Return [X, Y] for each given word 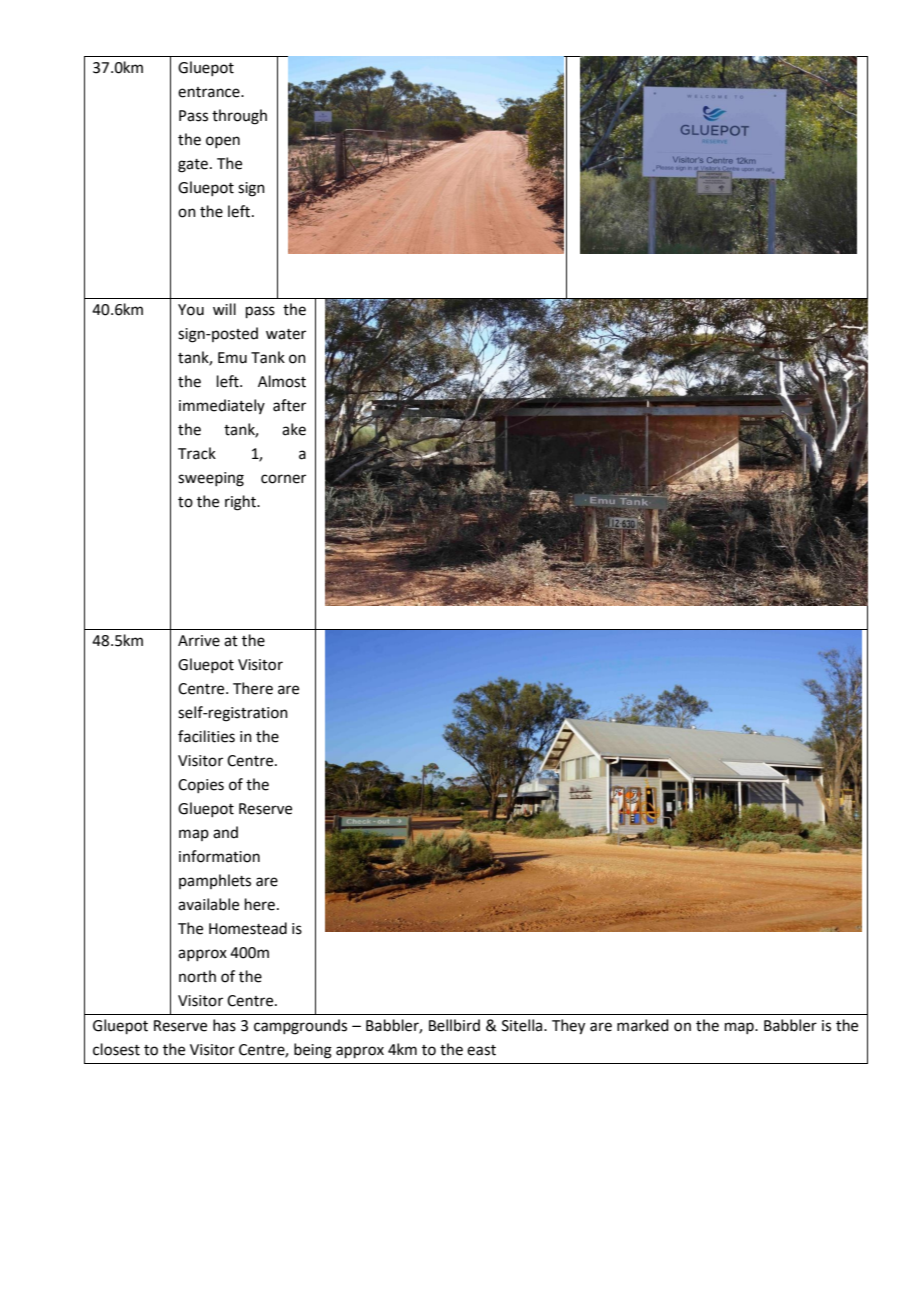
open [223, 142]
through [239, 117]
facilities [206, 736]
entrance [210, 92]
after [289, 405]
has [224, 1025]
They [568, 1027]
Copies [201, 786]
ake [294, 429]
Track [197, 453]
